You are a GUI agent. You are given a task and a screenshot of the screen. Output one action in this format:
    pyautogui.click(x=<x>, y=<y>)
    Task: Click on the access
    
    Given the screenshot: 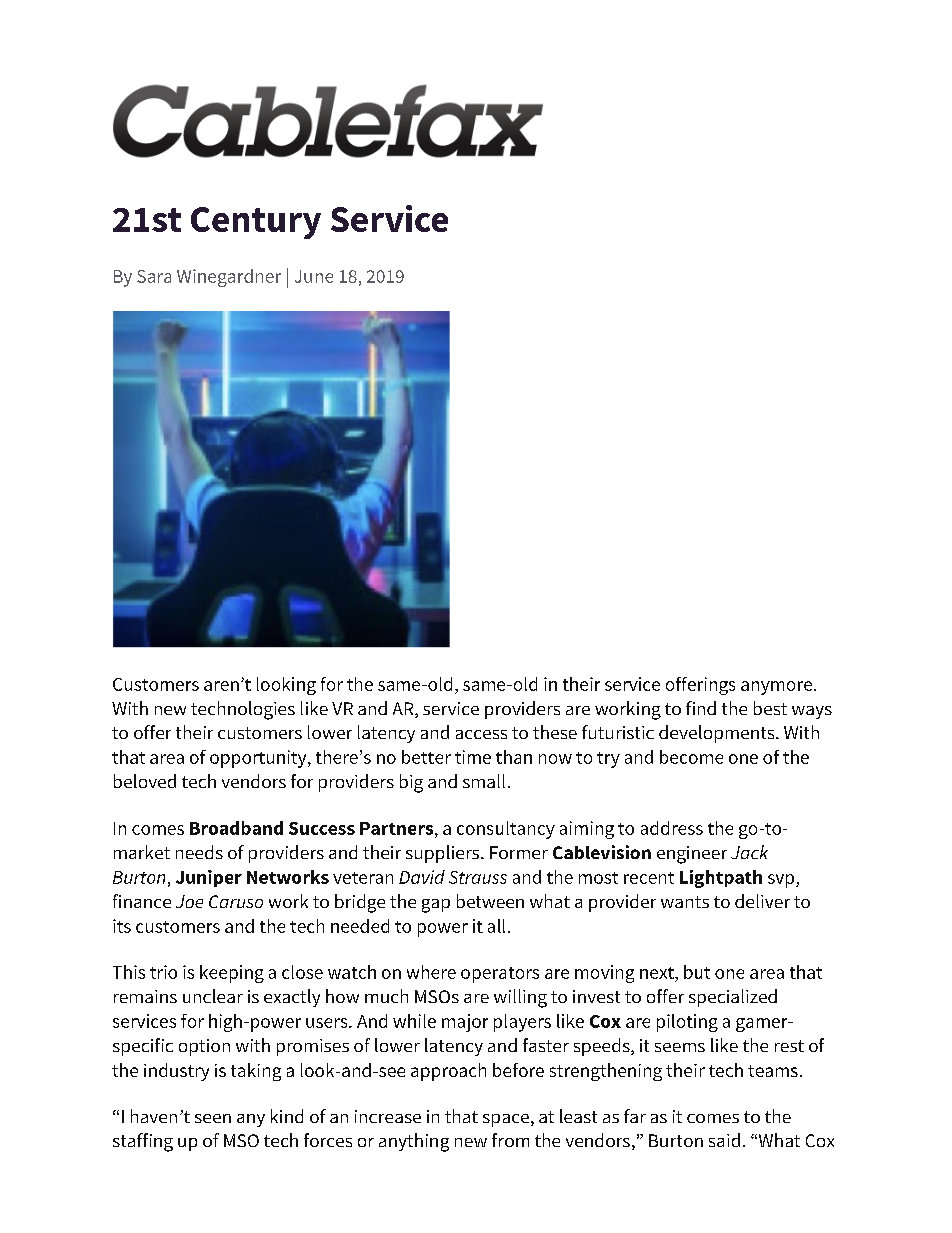 What is the action you would take?
    pyautogui.click(x=481, y=734)
